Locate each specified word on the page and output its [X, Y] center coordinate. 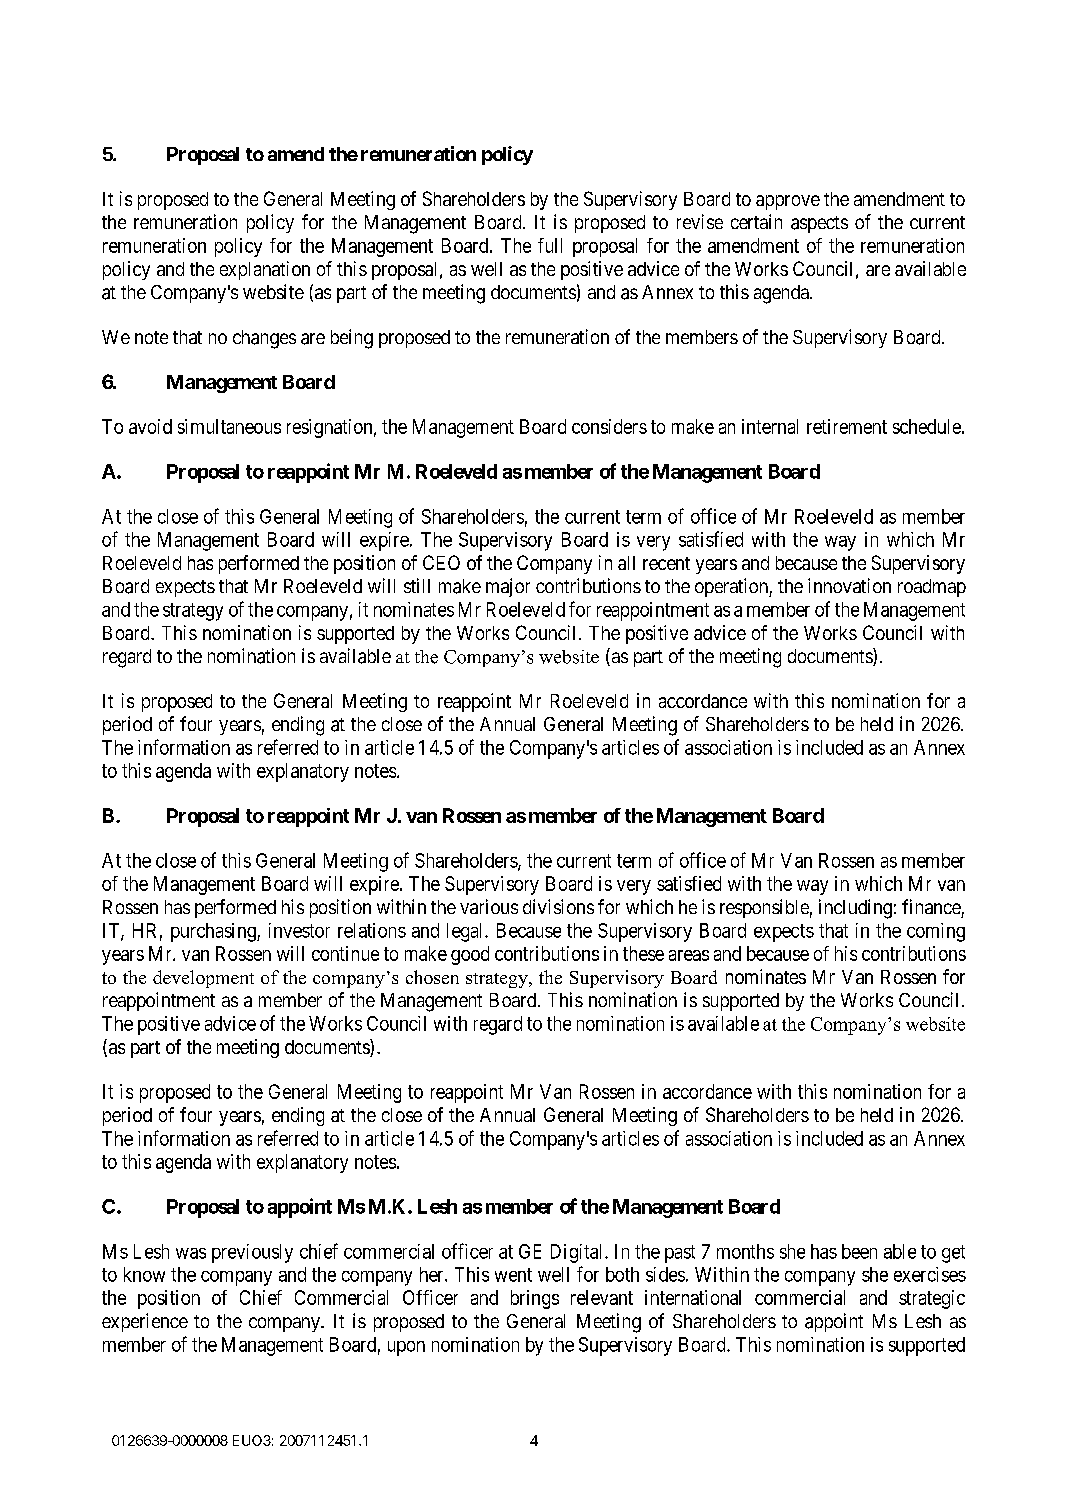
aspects [819, 224]
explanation [265, 270]
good [470, 955]
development [203, 979]
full [550, 245]
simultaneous [229, 426]
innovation [849, 585]
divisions [558, 906]
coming [936, 932]
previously [252, 1253]
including [855, 909]
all [626, 563]
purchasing [214, 932]
